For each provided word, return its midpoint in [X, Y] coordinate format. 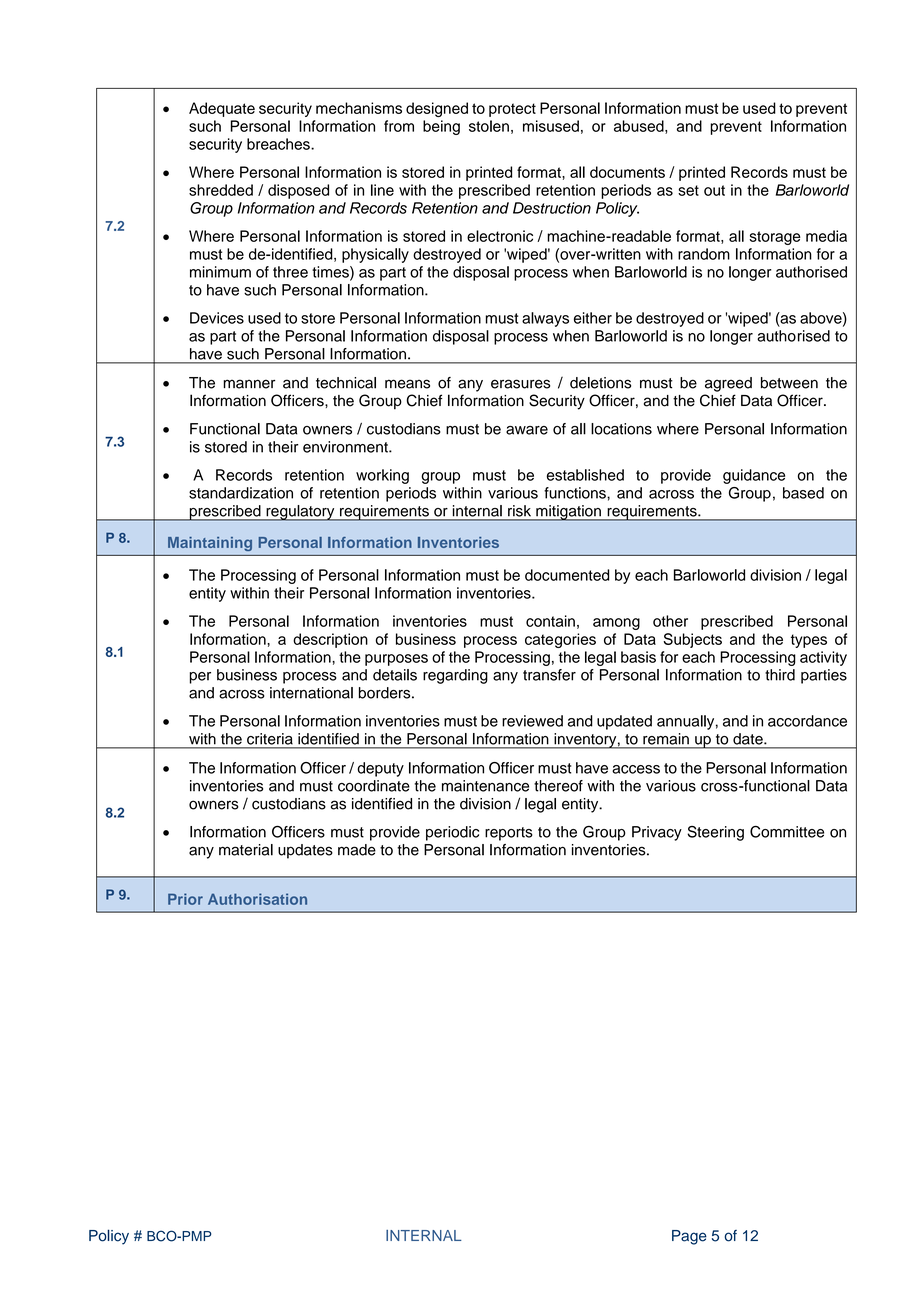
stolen [489, 126]
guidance [754, 476]
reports [509, 834]
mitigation [568, 513]
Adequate [222, 109]
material [246, 850]
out [714, 190]
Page [689, 1237]
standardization [241, 493]
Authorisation [257, 899]
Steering [715, 833]
